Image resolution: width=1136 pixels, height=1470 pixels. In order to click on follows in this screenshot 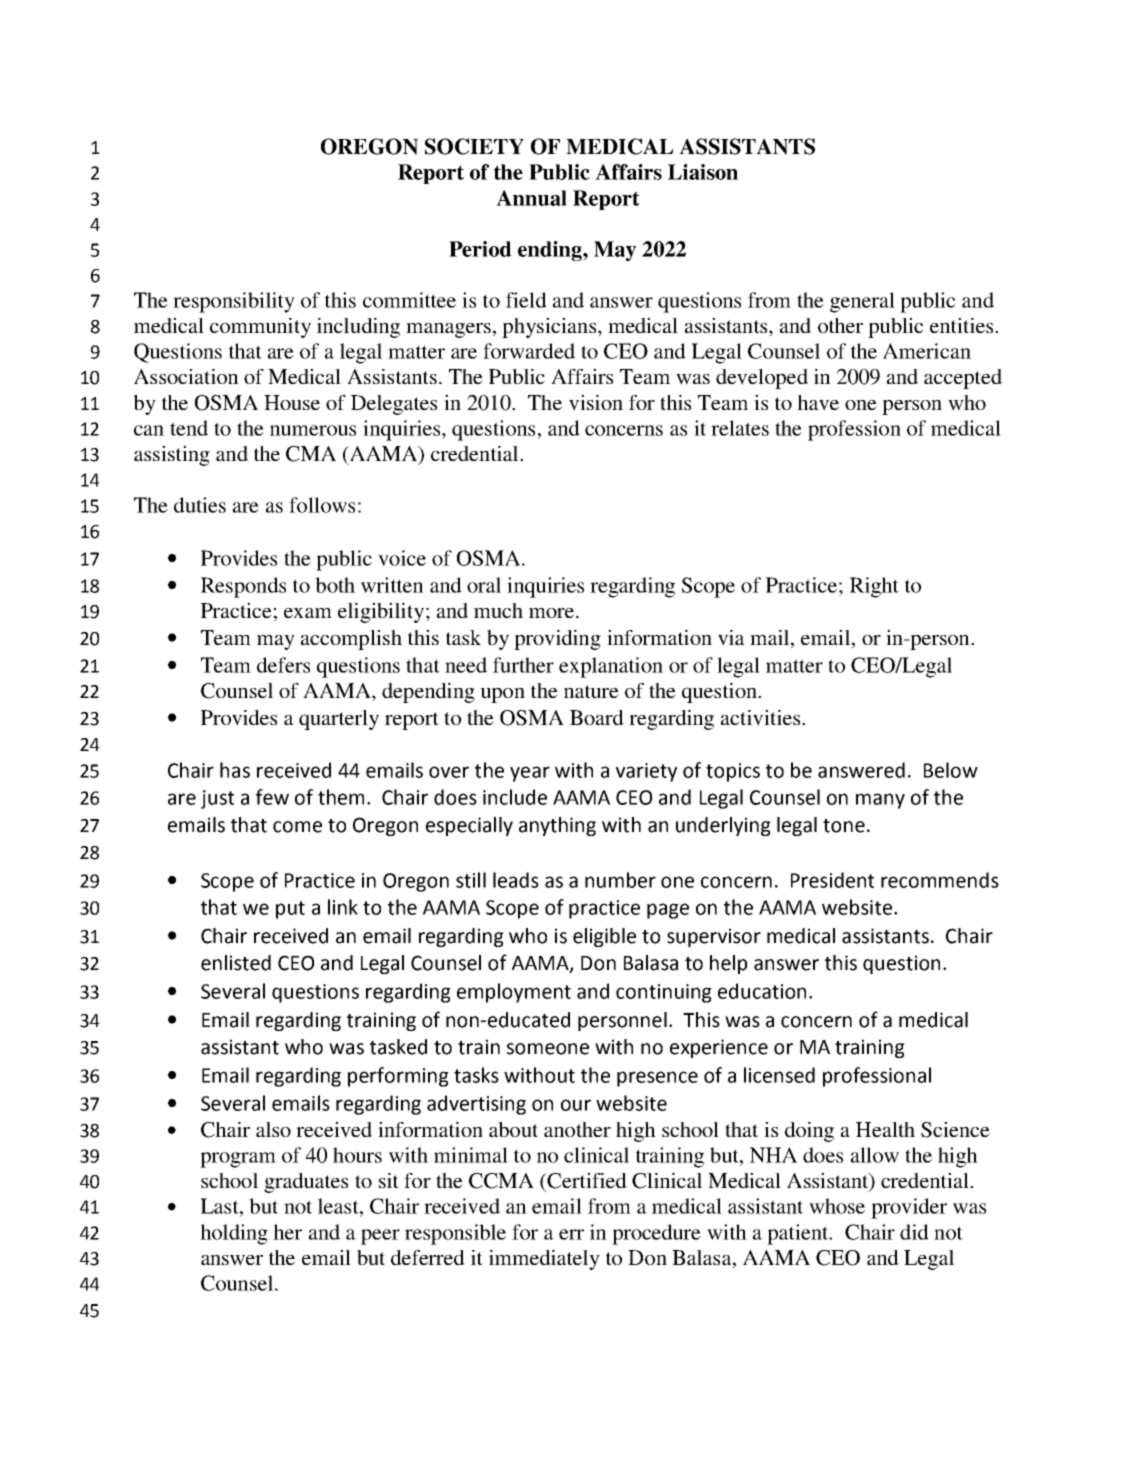, I will do `click(322, 505)`.
